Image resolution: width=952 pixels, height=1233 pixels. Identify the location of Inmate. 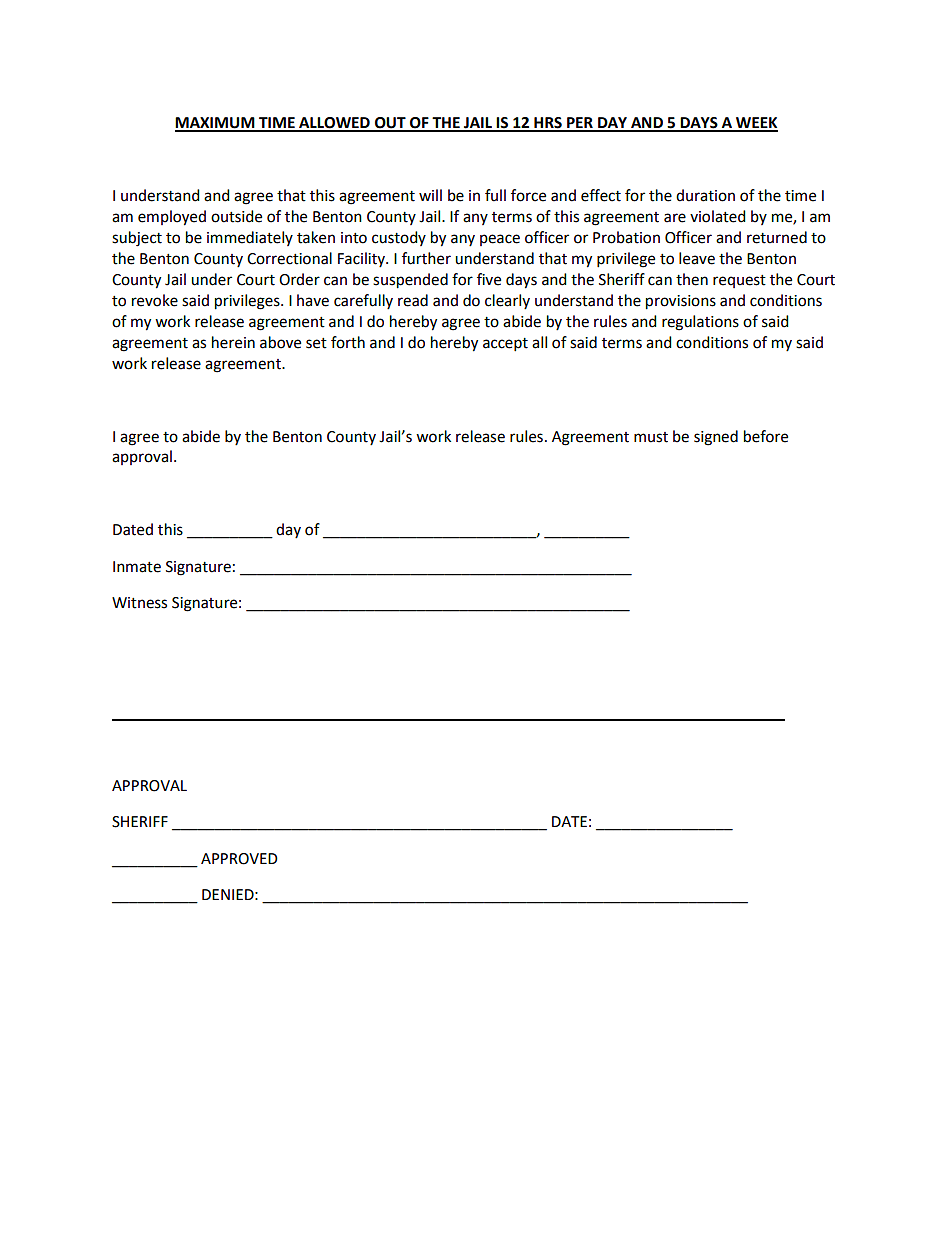
(137, 567).
